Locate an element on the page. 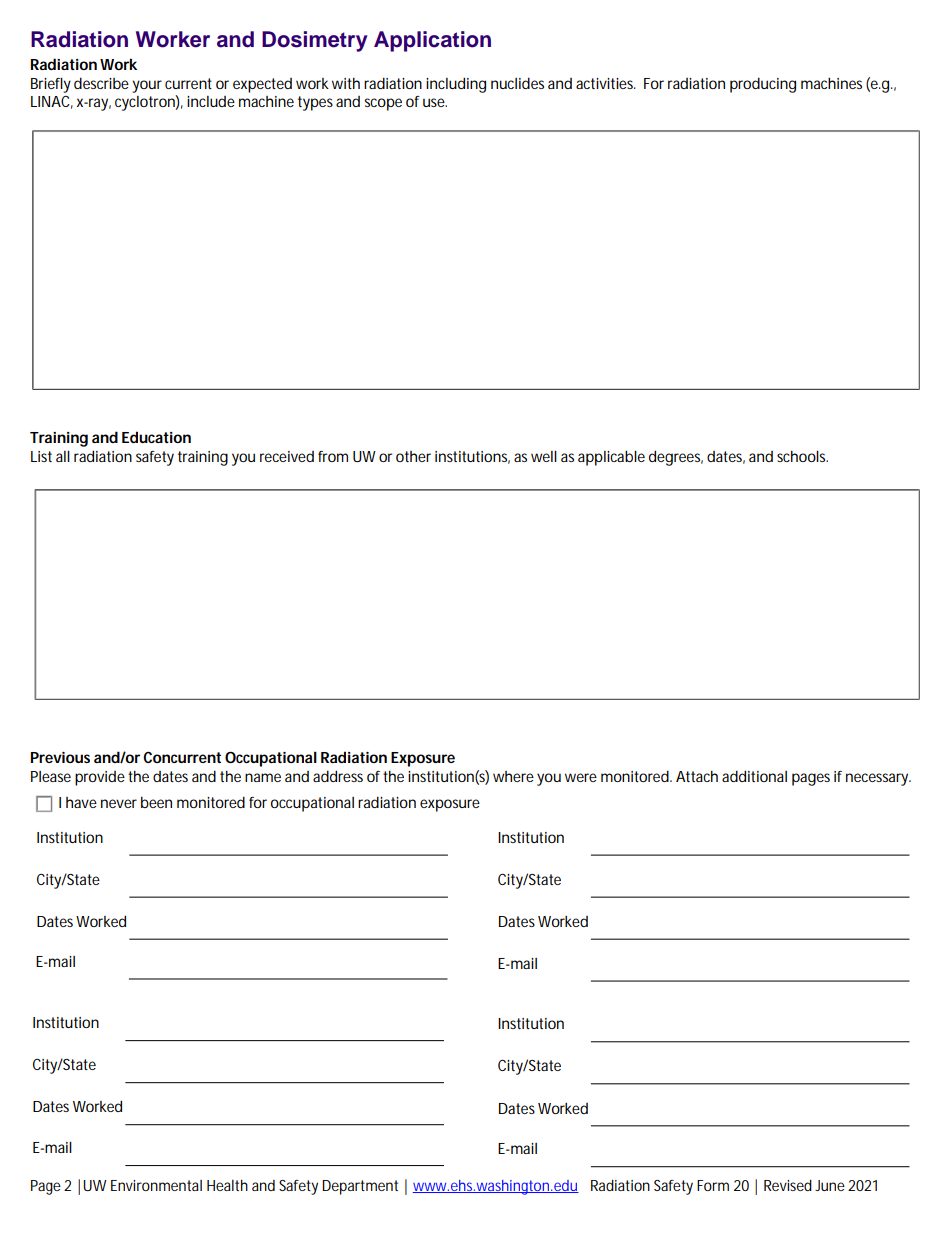  Environmental is located at coordinates (156, 1185).
